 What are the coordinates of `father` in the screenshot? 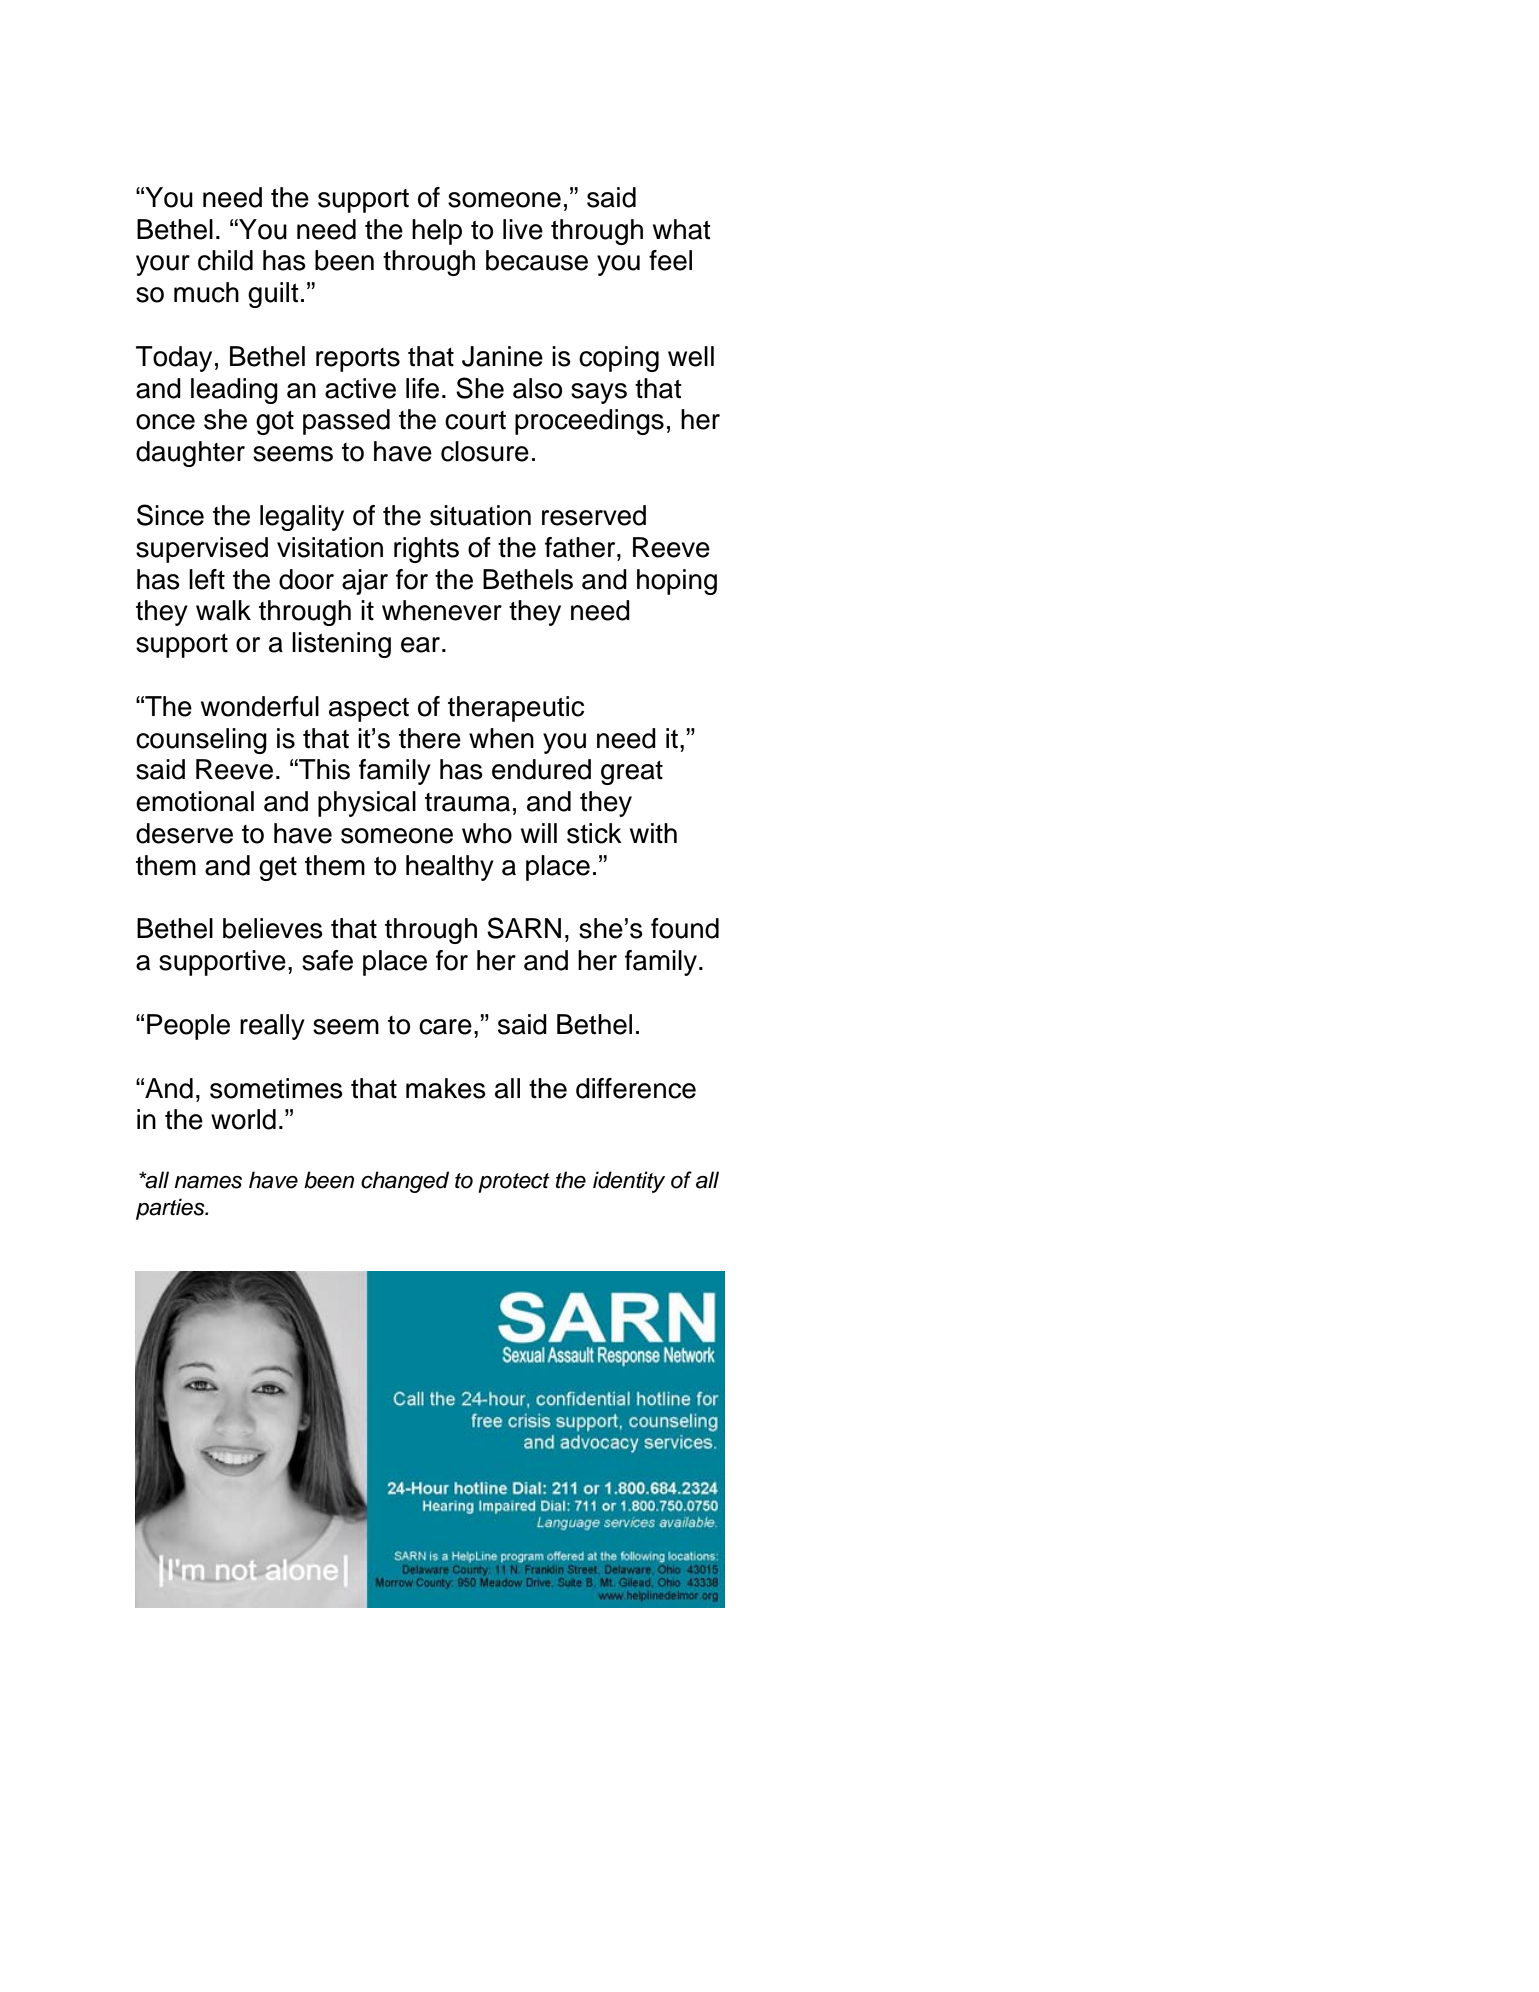 It's located at (581, 547).
